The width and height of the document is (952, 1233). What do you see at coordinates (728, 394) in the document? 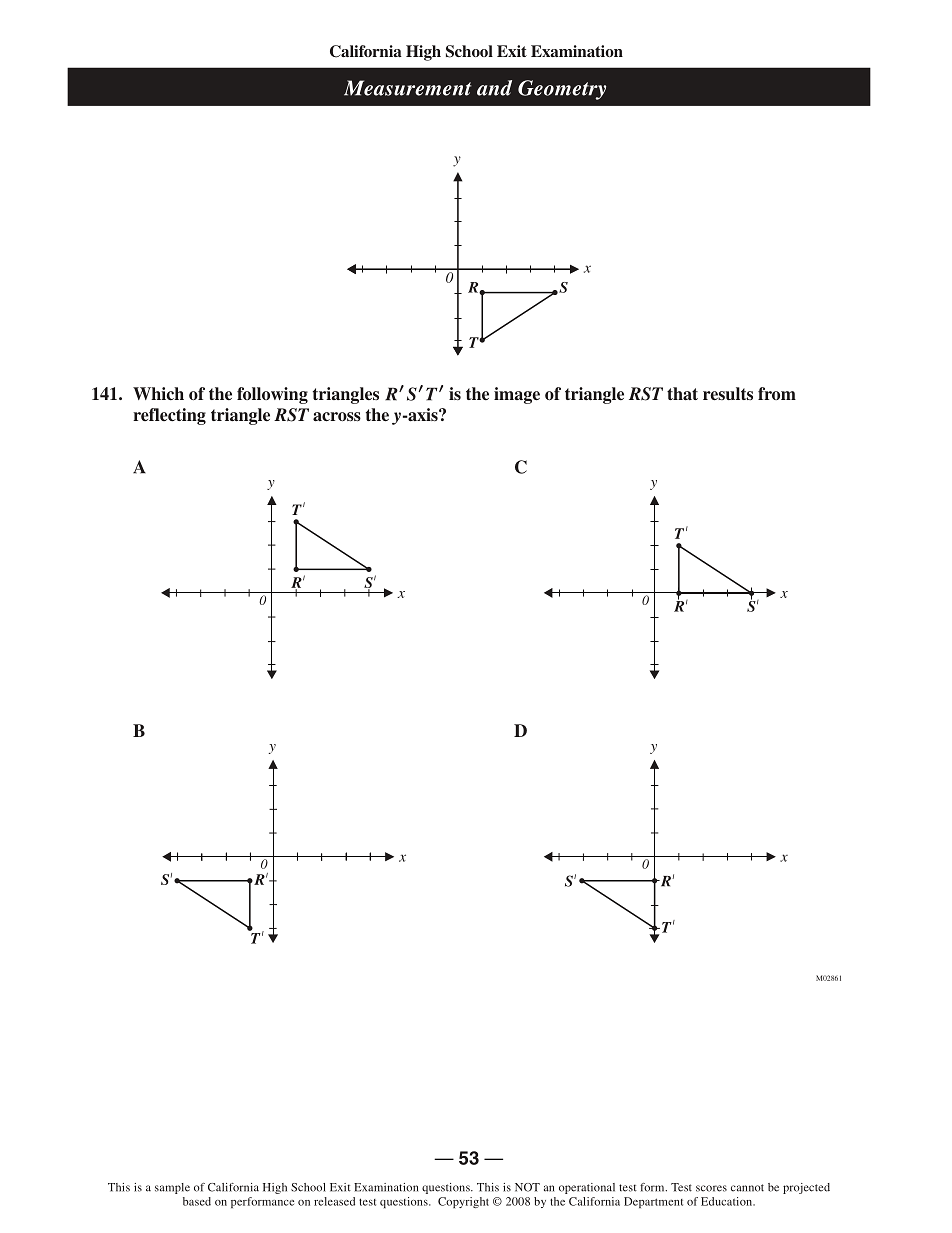
I see `results` at bounding box center [728, 394].
